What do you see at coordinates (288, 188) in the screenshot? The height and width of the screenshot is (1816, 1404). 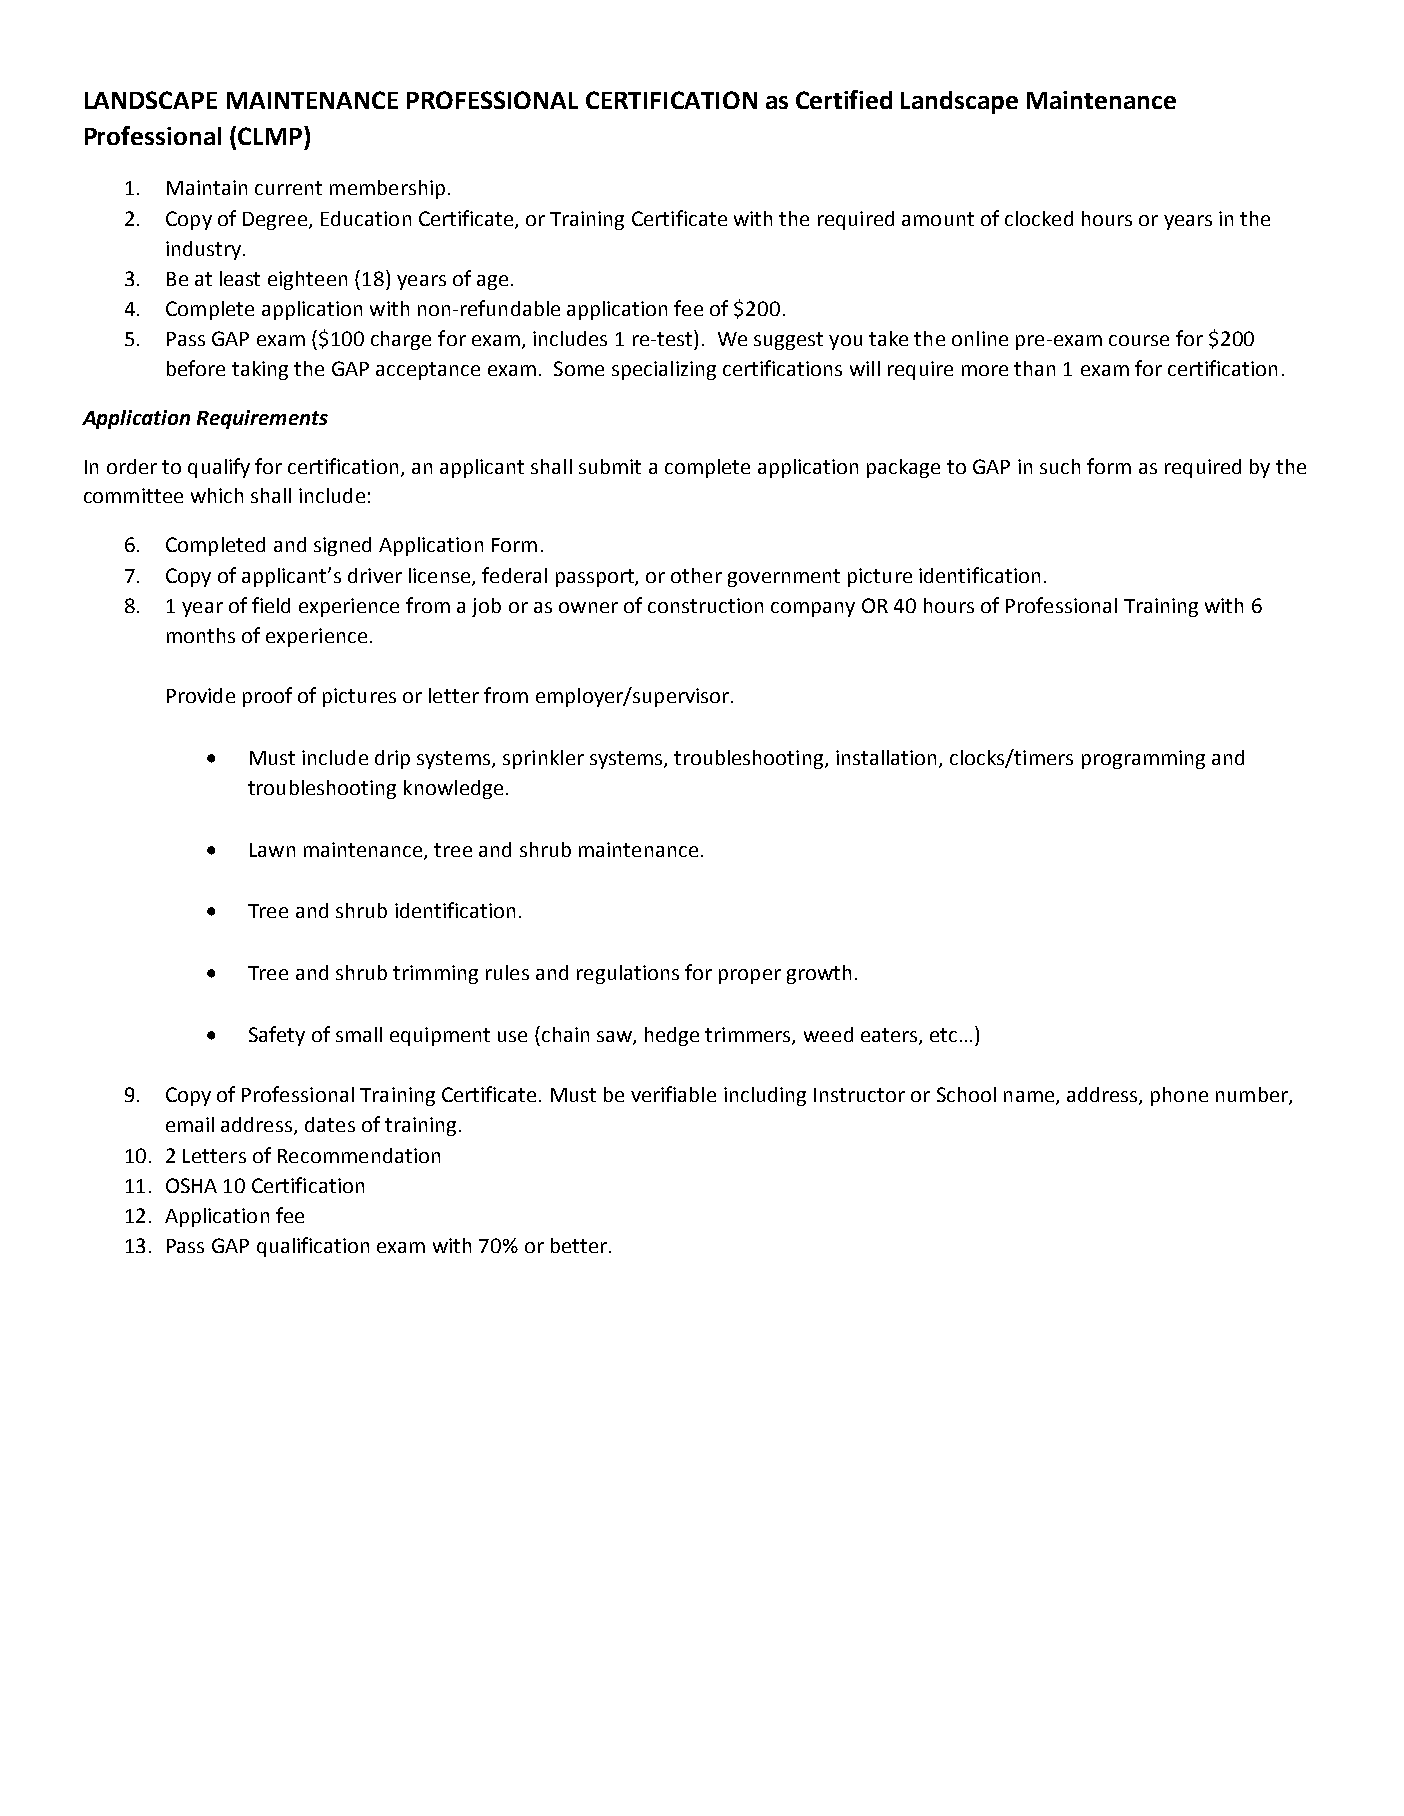 I see `current` at bounding box center [288, 188].
